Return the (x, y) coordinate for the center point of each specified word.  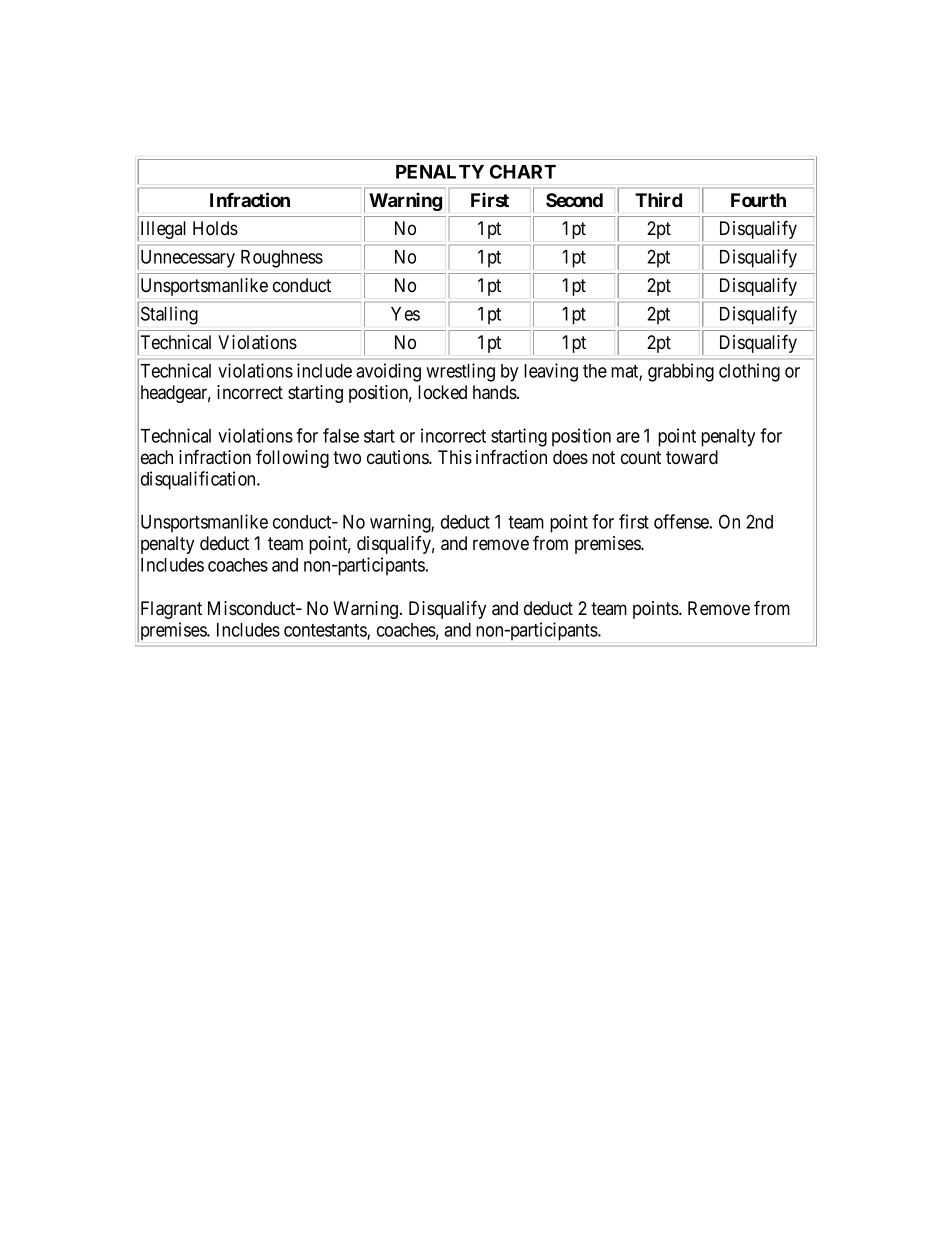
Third (658, 199)
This (455, 457)
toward (692, 457)
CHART (523, 171)
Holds (215, 228)
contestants (326, 631)
